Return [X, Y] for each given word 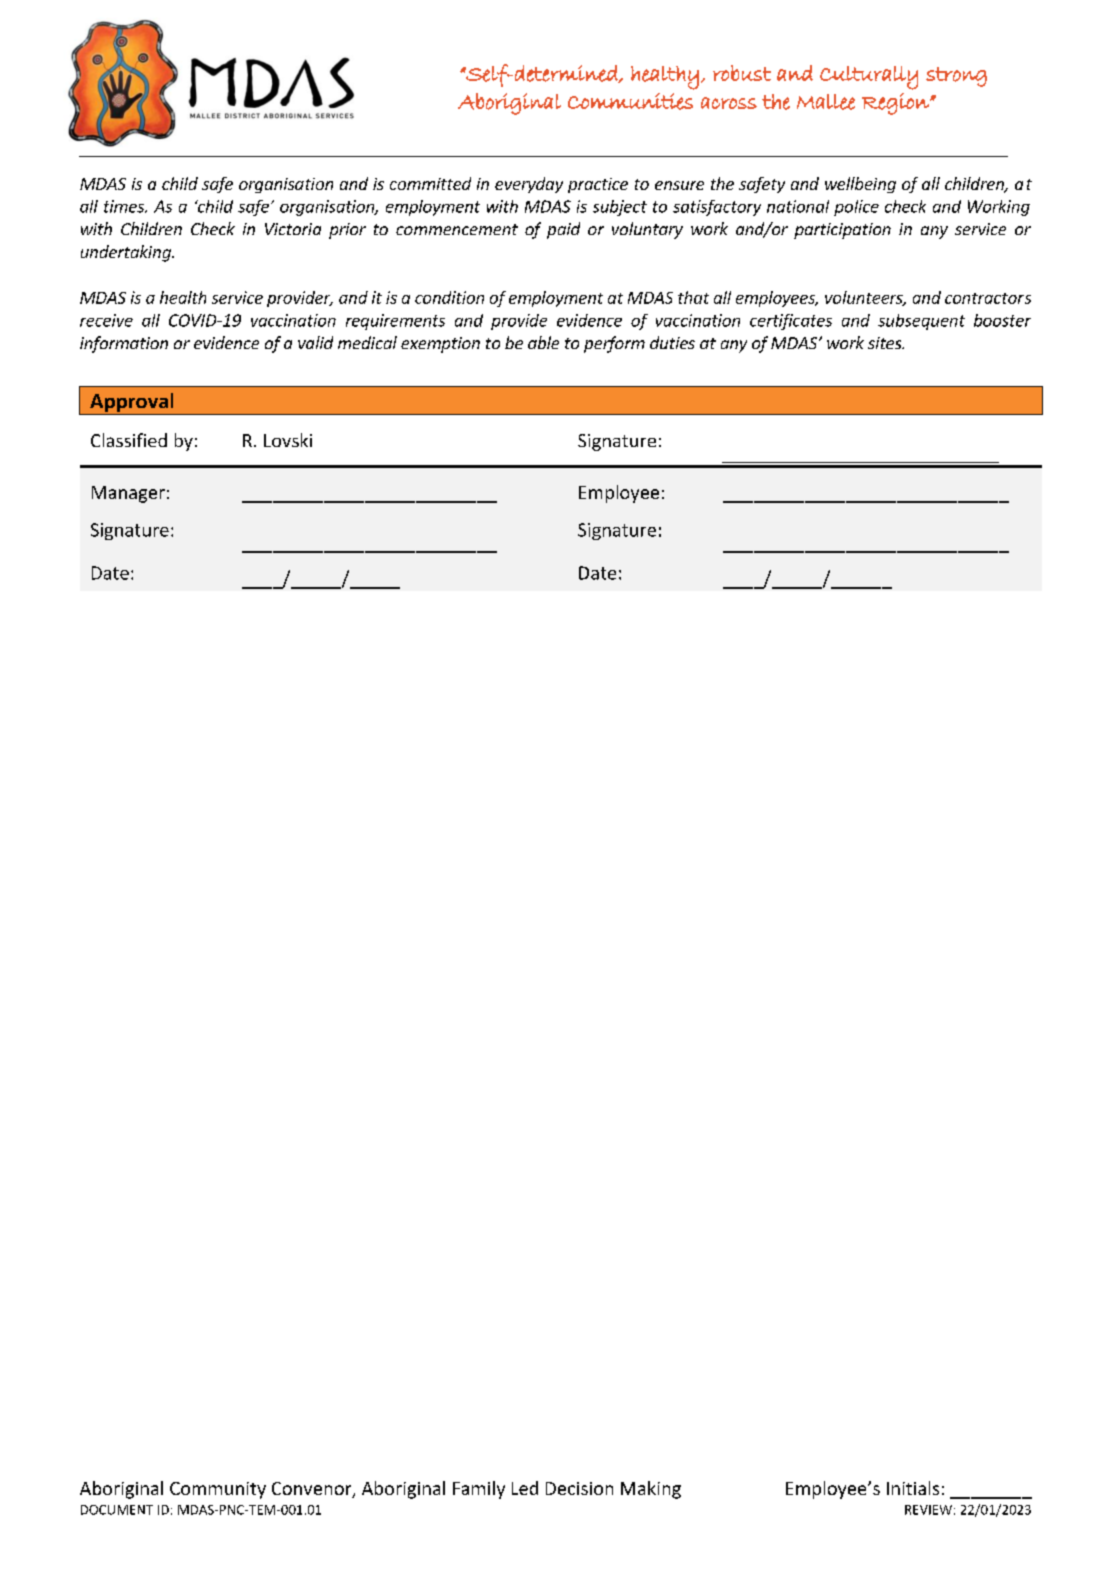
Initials [913, 1488]
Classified [129, 440]
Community [218, 1490]
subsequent [921, 322]
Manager [128, 494]
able [543, 342]
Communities [630, 101]
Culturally [869, 78]
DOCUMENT [117, 1510]
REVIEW [928, 1510]
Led [525, 1488]
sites [886, 343]
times [125, 206]
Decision [579, 1488]
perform [614, 344]
